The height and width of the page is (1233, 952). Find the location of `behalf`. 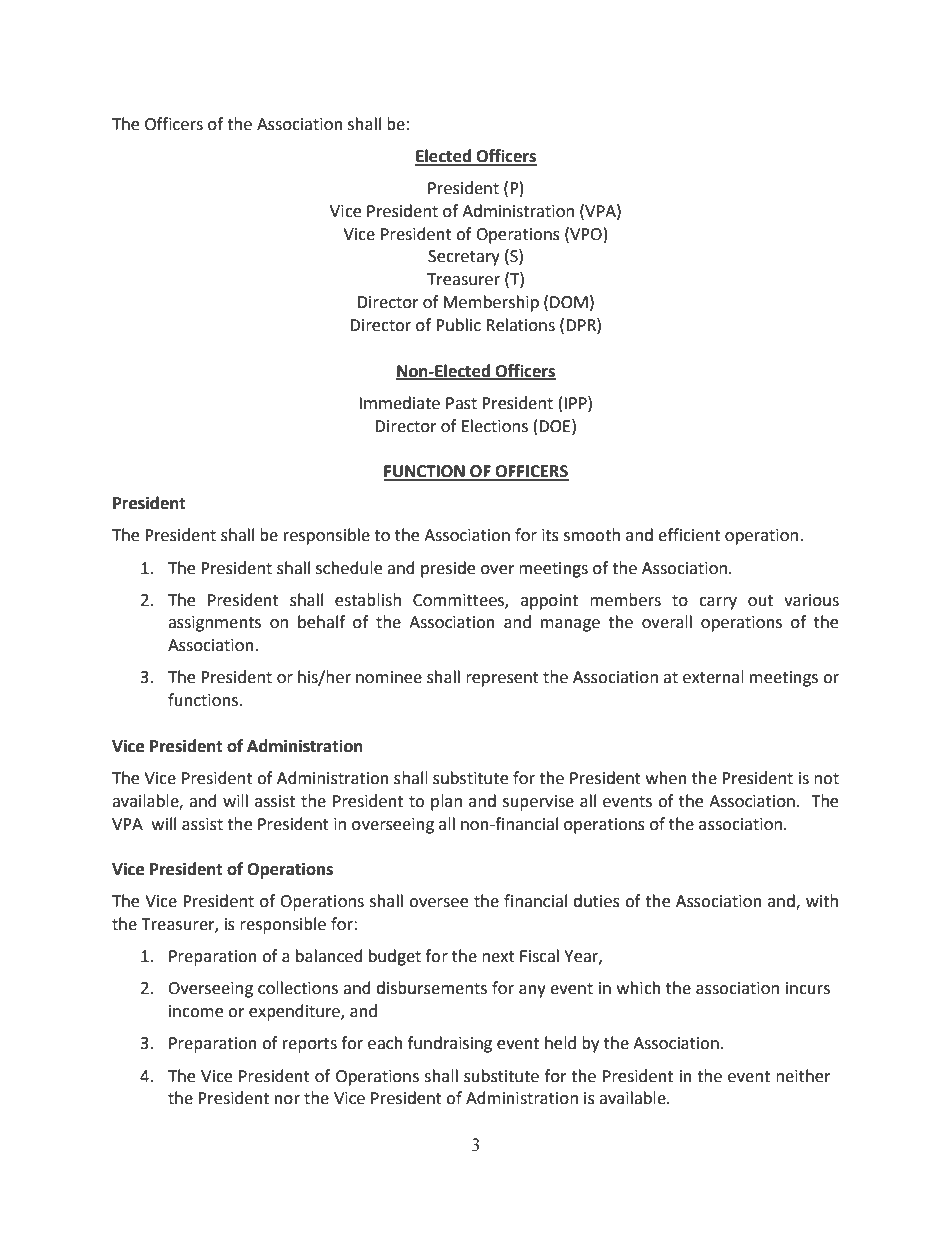

behalf is located at coordinates (321, 622).
